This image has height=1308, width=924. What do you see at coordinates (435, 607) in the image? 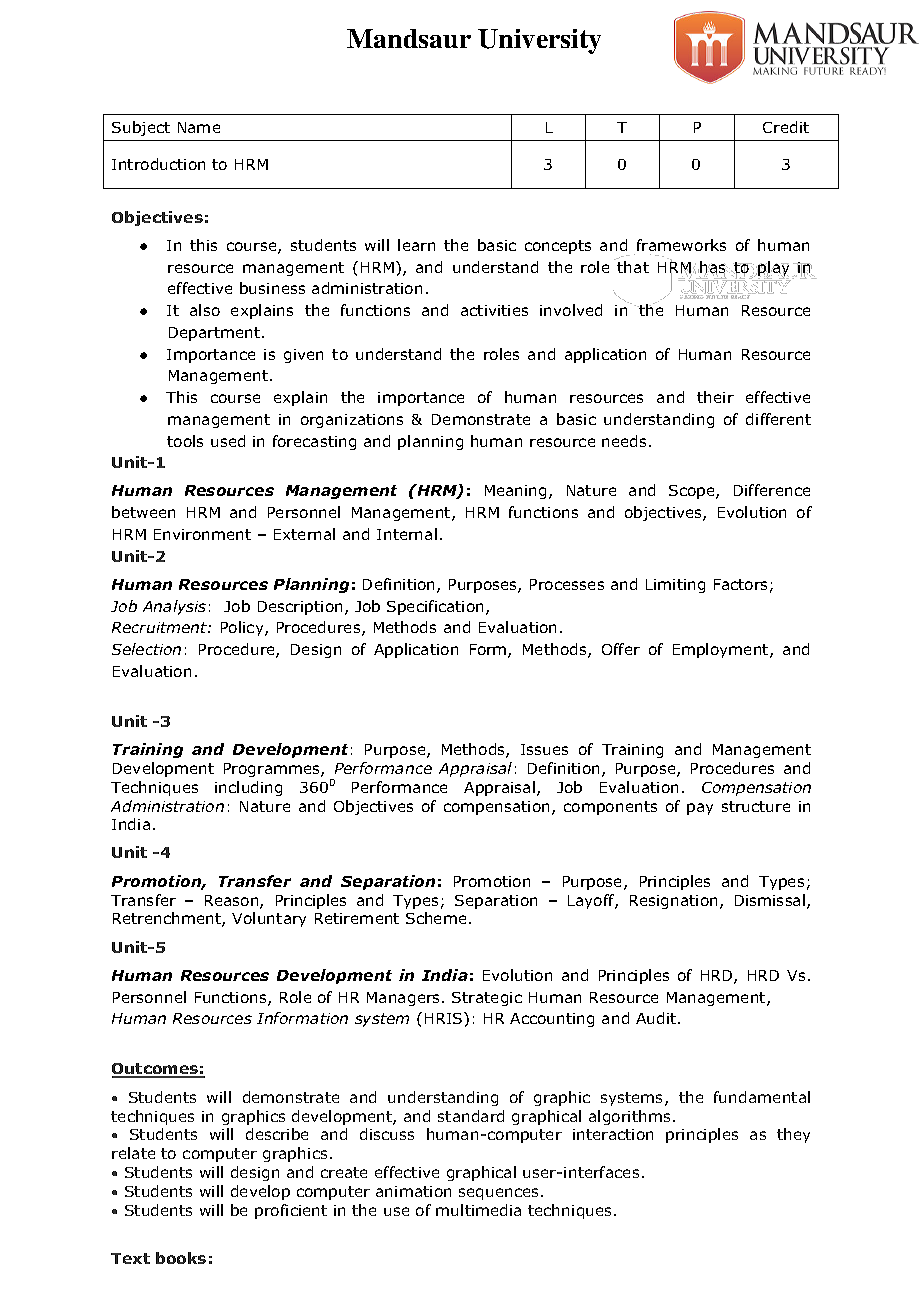
I see `Specification` at bounding box center [435, 607].
